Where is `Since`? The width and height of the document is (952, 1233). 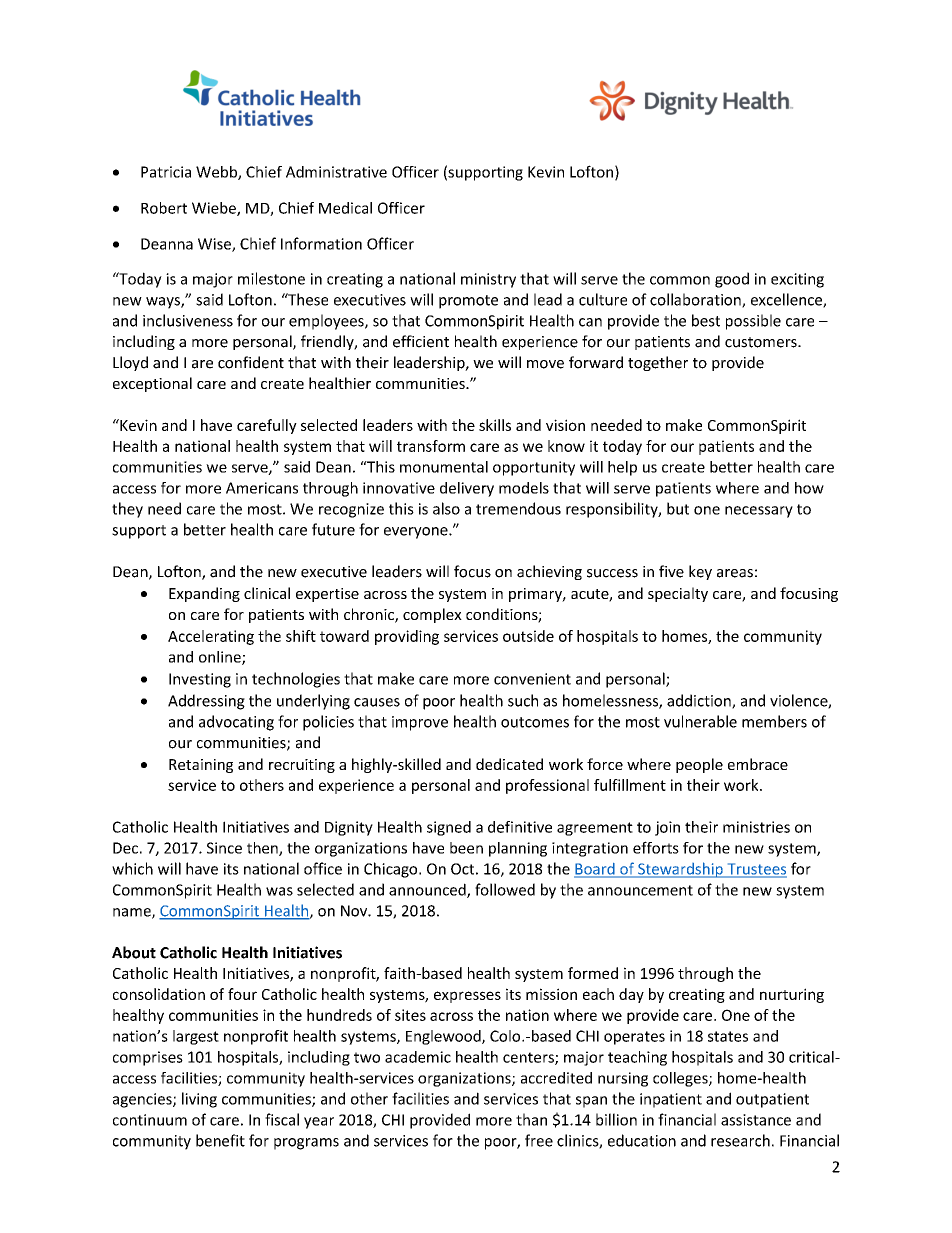
Since is located at coordinates (224, 848).
